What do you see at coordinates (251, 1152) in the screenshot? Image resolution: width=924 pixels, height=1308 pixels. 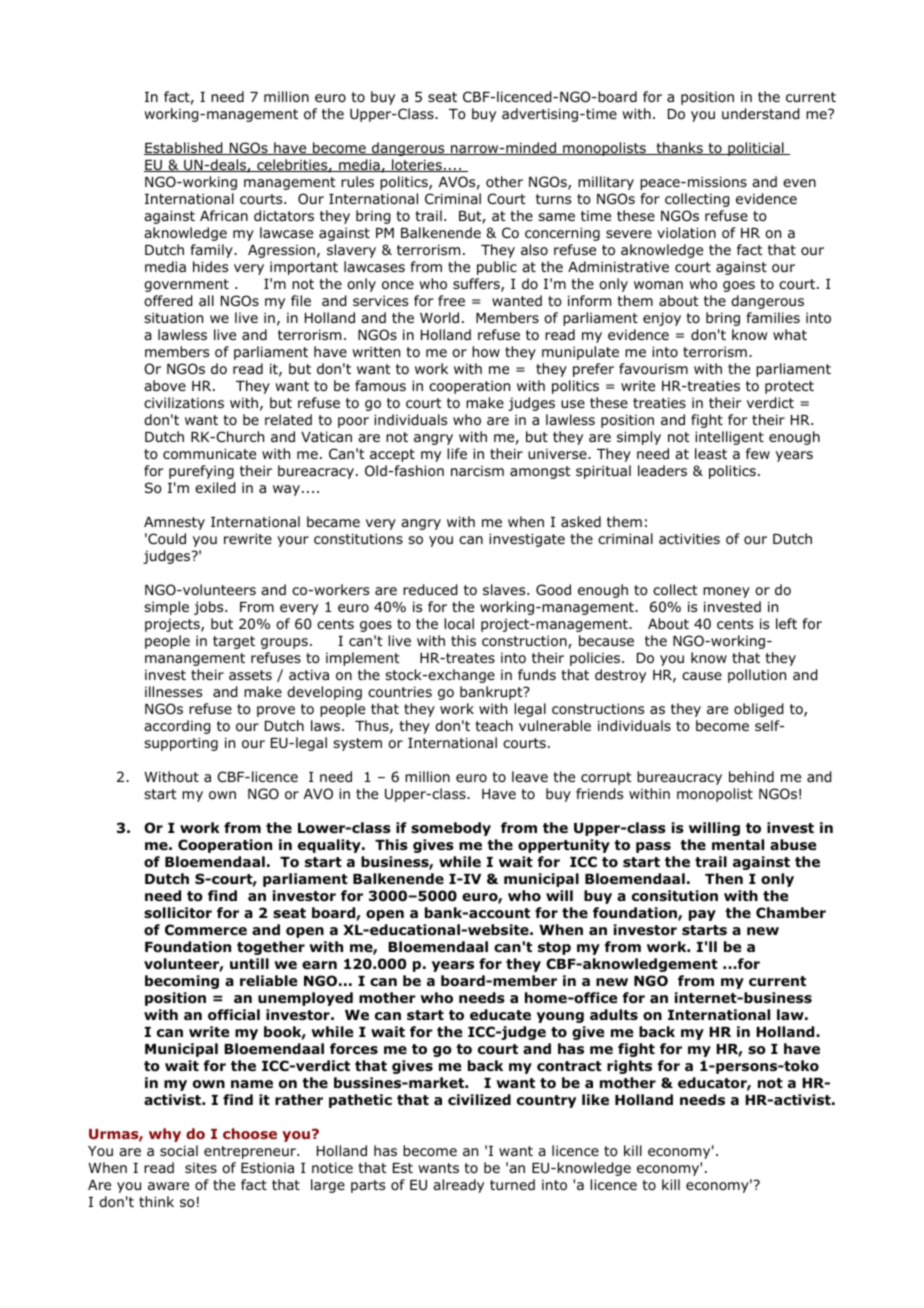 I see `entrepreneur` at bounding box center [251, 1152].
